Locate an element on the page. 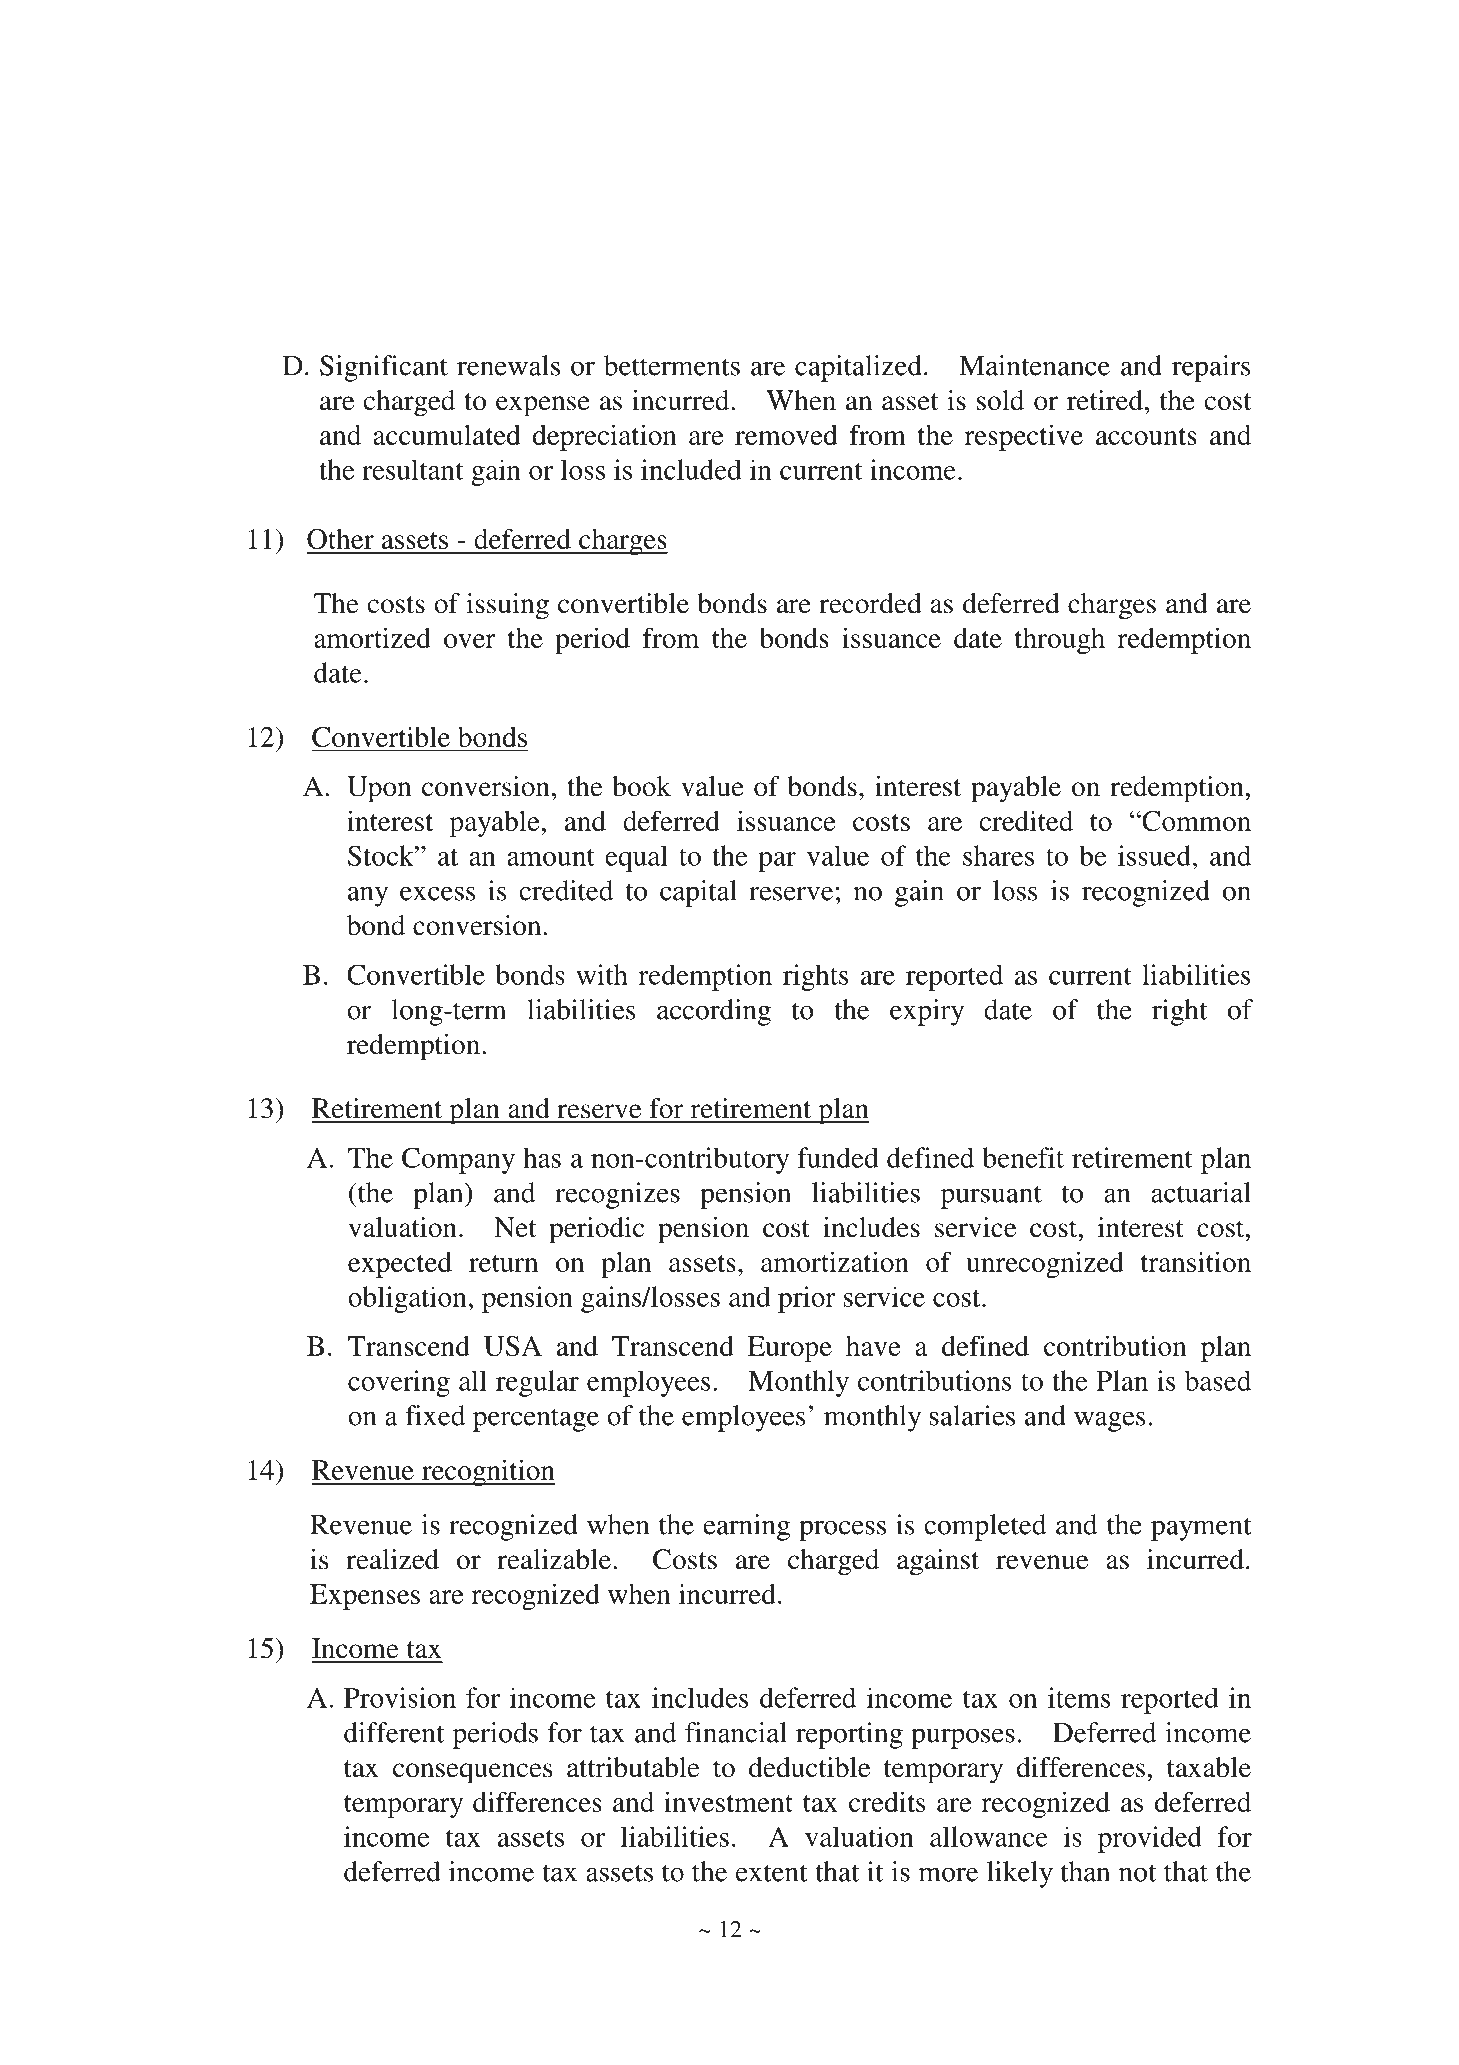 The image size is (1459, 2065). issuing is located at coordinates (507, 606).
